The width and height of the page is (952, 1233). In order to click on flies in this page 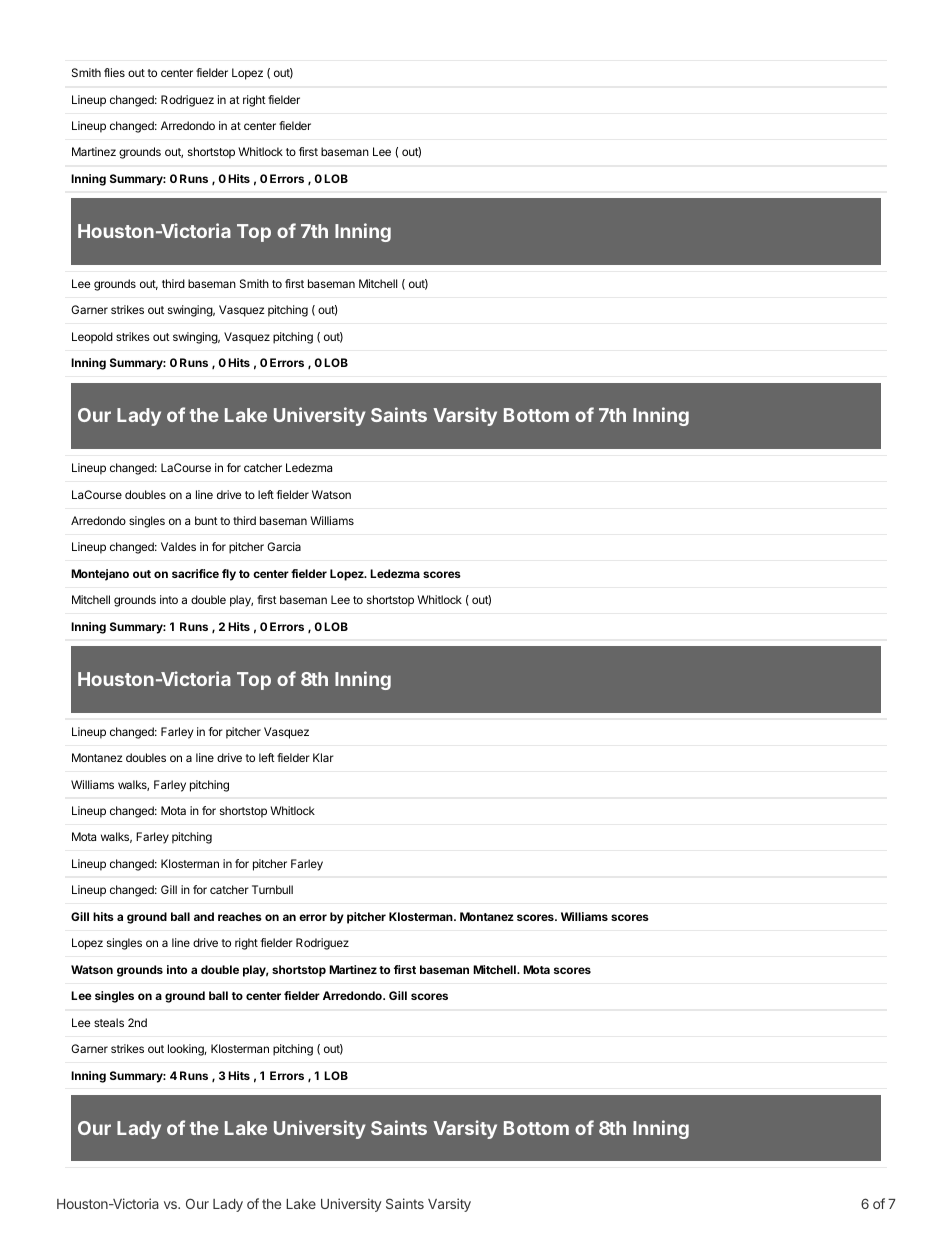, I will do `click(114, 72)`.
